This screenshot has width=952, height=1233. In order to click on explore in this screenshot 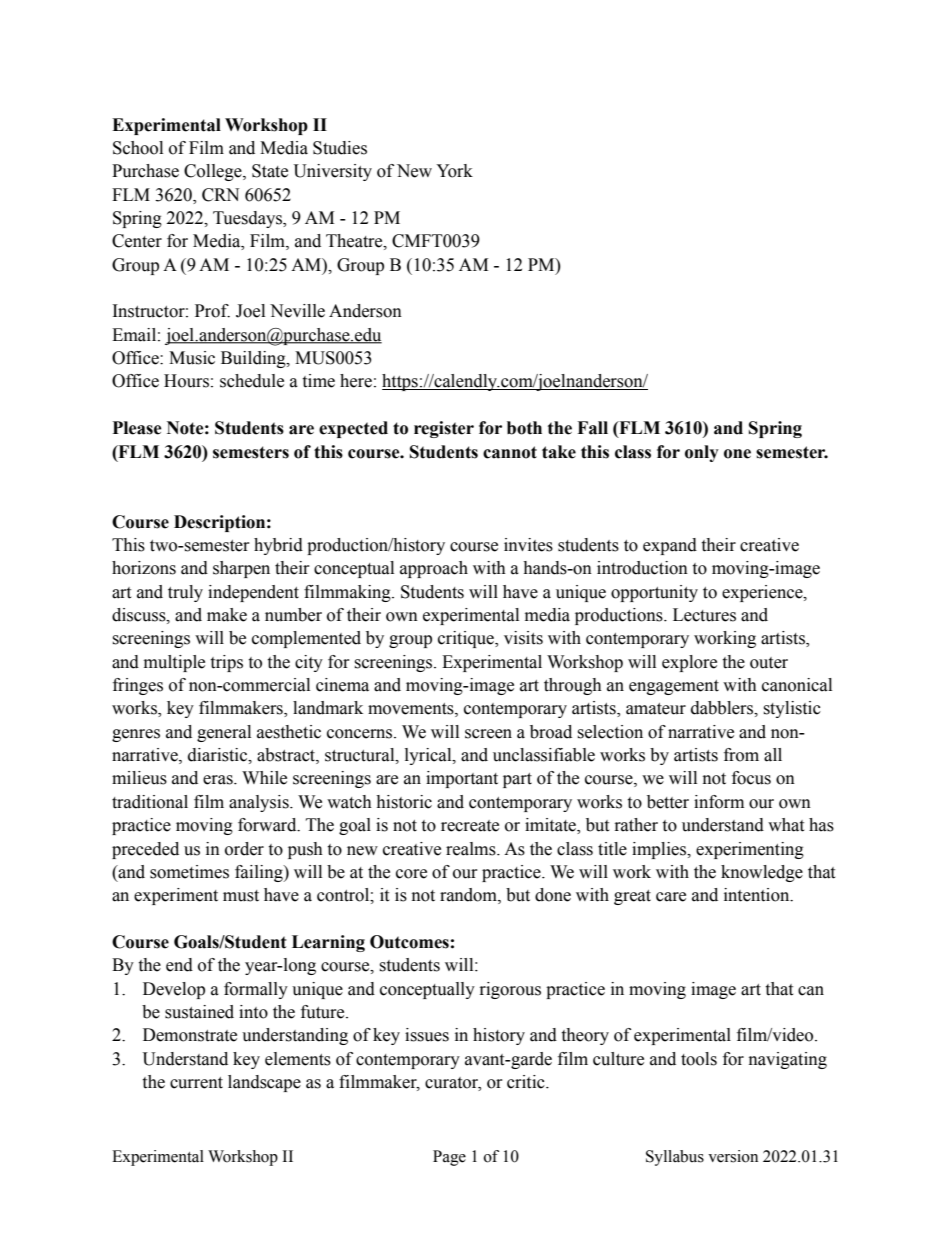, I will do `click(689, 663)`.
